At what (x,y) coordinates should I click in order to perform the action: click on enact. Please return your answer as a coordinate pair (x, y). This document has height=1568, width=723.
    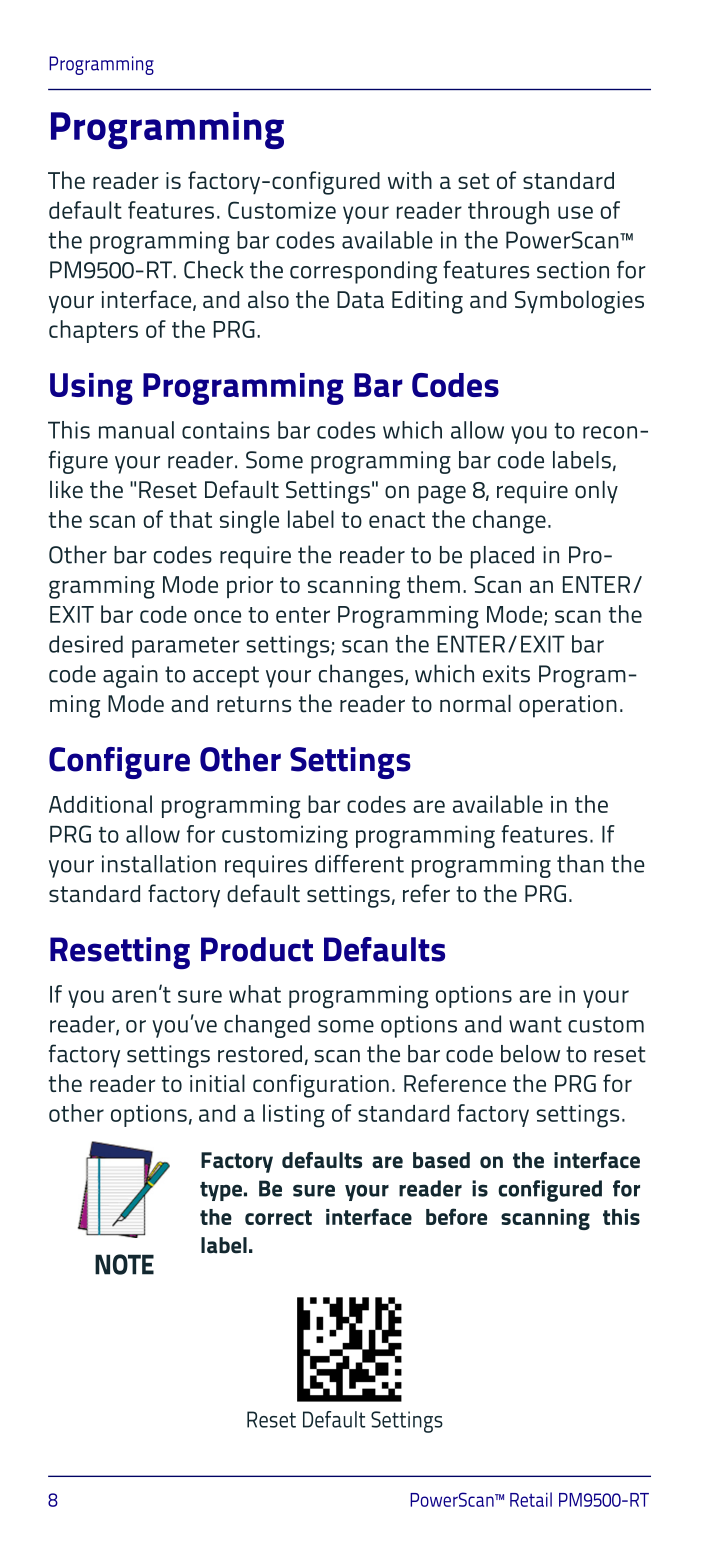
    Looking at the image, I should click on (397, 520).
